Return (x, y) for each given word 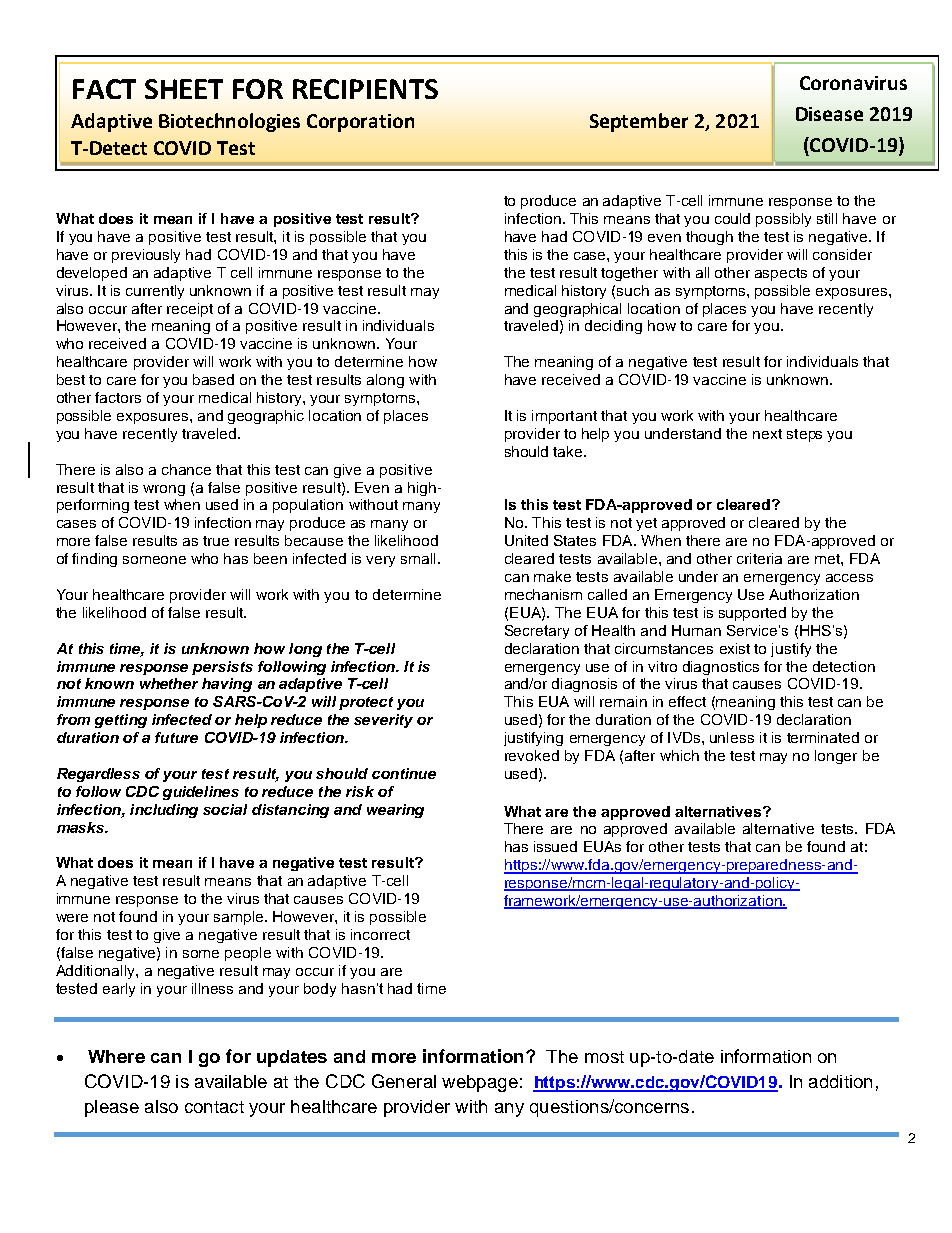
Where (116, 1056)
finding (94, 560)
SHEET (184, 89)
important (564, 417)
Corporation (360, 123)
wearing (395, 811)
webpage (480, 1083)
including (164, 811)
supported (752, 614)
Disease (829, 114)
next (767, 434)
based (213, 379)
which (679, 755)
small (418, 558)
